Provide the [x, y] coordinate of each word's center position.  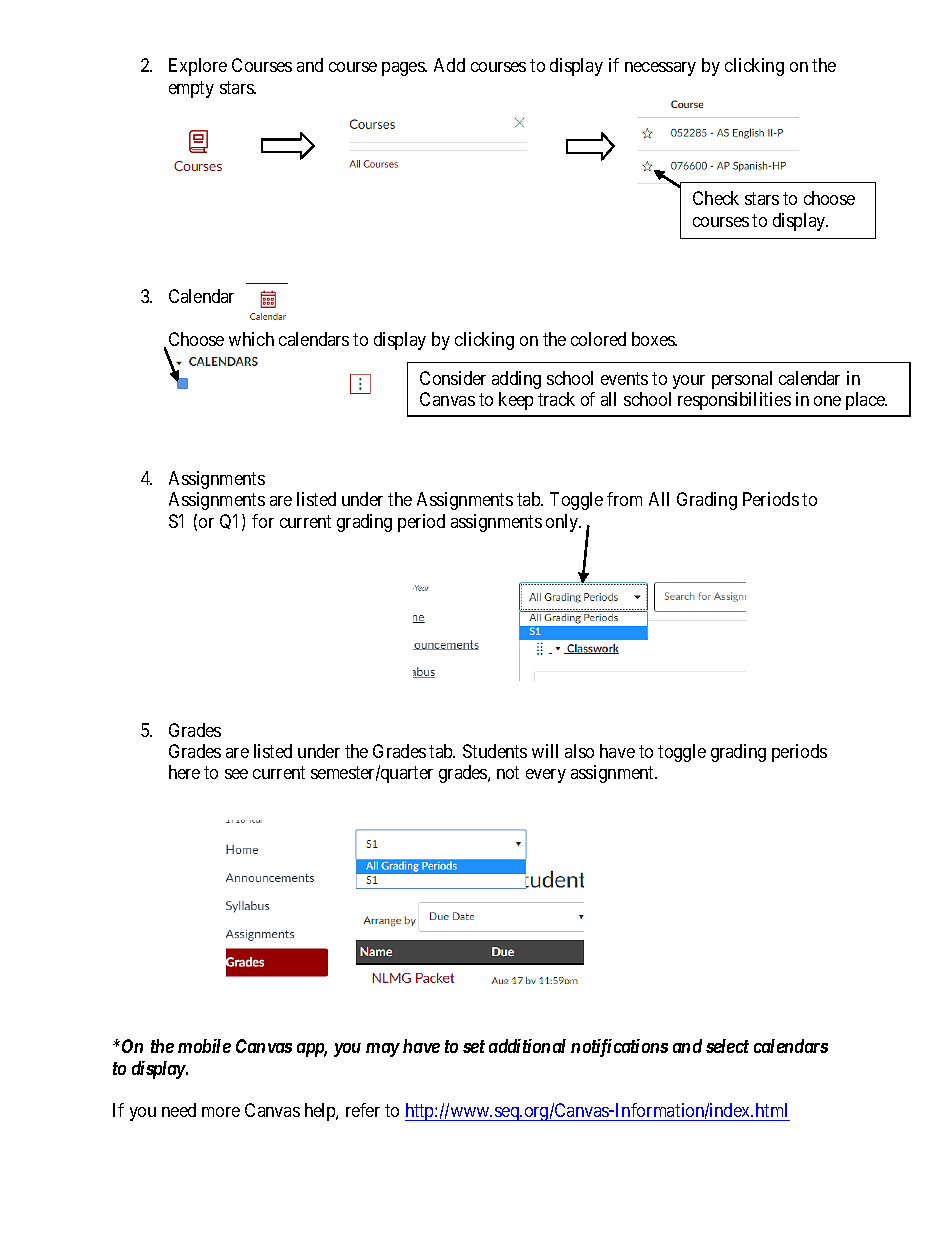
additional [527, 1046]
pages [404, 69]
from [624, 499]
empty [191, 89]
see [236, 774]
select [727, 1046]
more [221, 1112]
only [563, 523]
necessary [660, 69]
